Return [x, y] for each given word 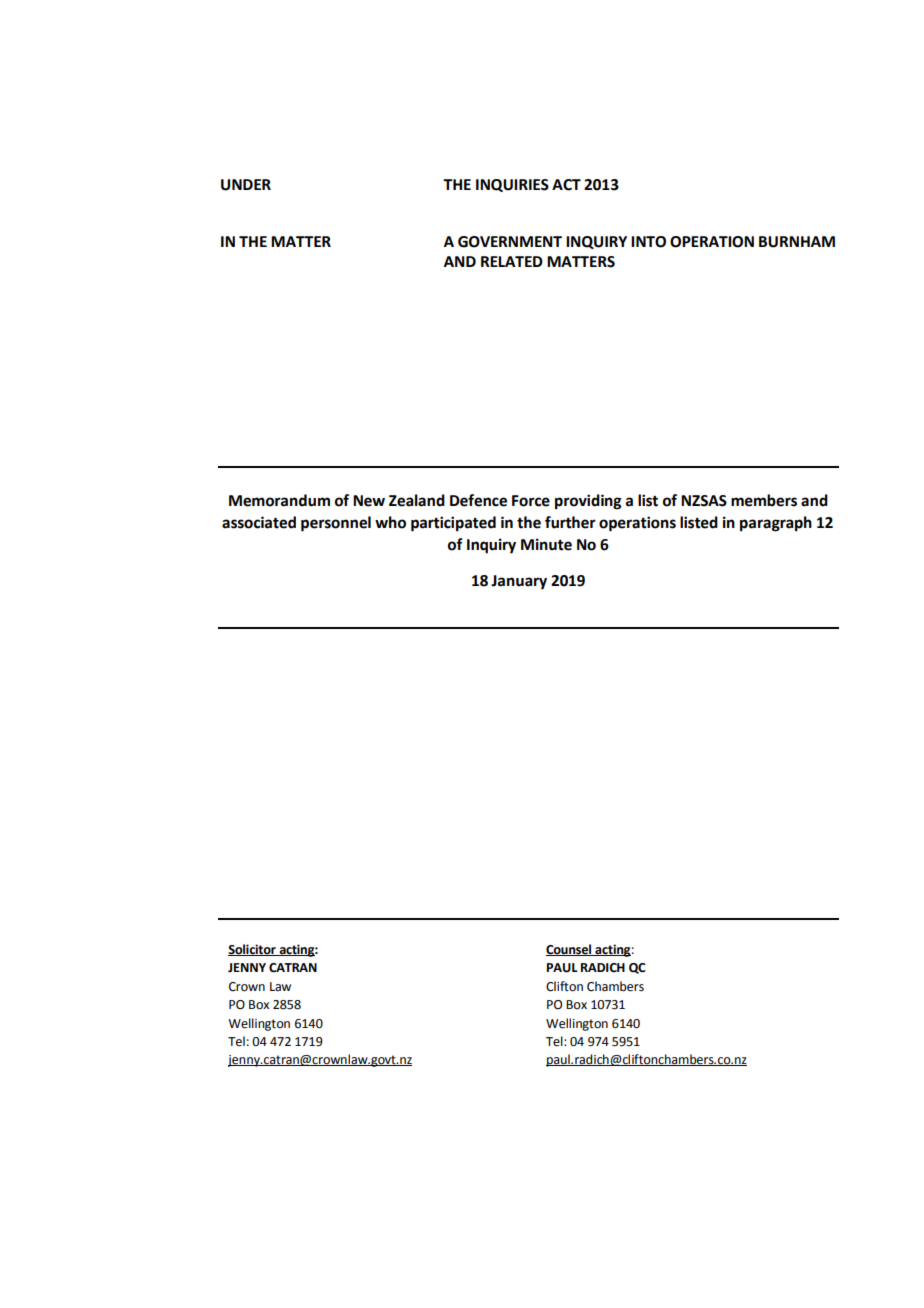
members [764, 500]
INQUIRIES [512, 185]
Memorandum [279, 500]
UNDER [246, 185]
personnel [336, 524]
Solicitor [253, 950]
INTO [648, 242]
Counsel [570, 950]
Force [531, 501]
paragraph [776, 524]
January [519, 582]
